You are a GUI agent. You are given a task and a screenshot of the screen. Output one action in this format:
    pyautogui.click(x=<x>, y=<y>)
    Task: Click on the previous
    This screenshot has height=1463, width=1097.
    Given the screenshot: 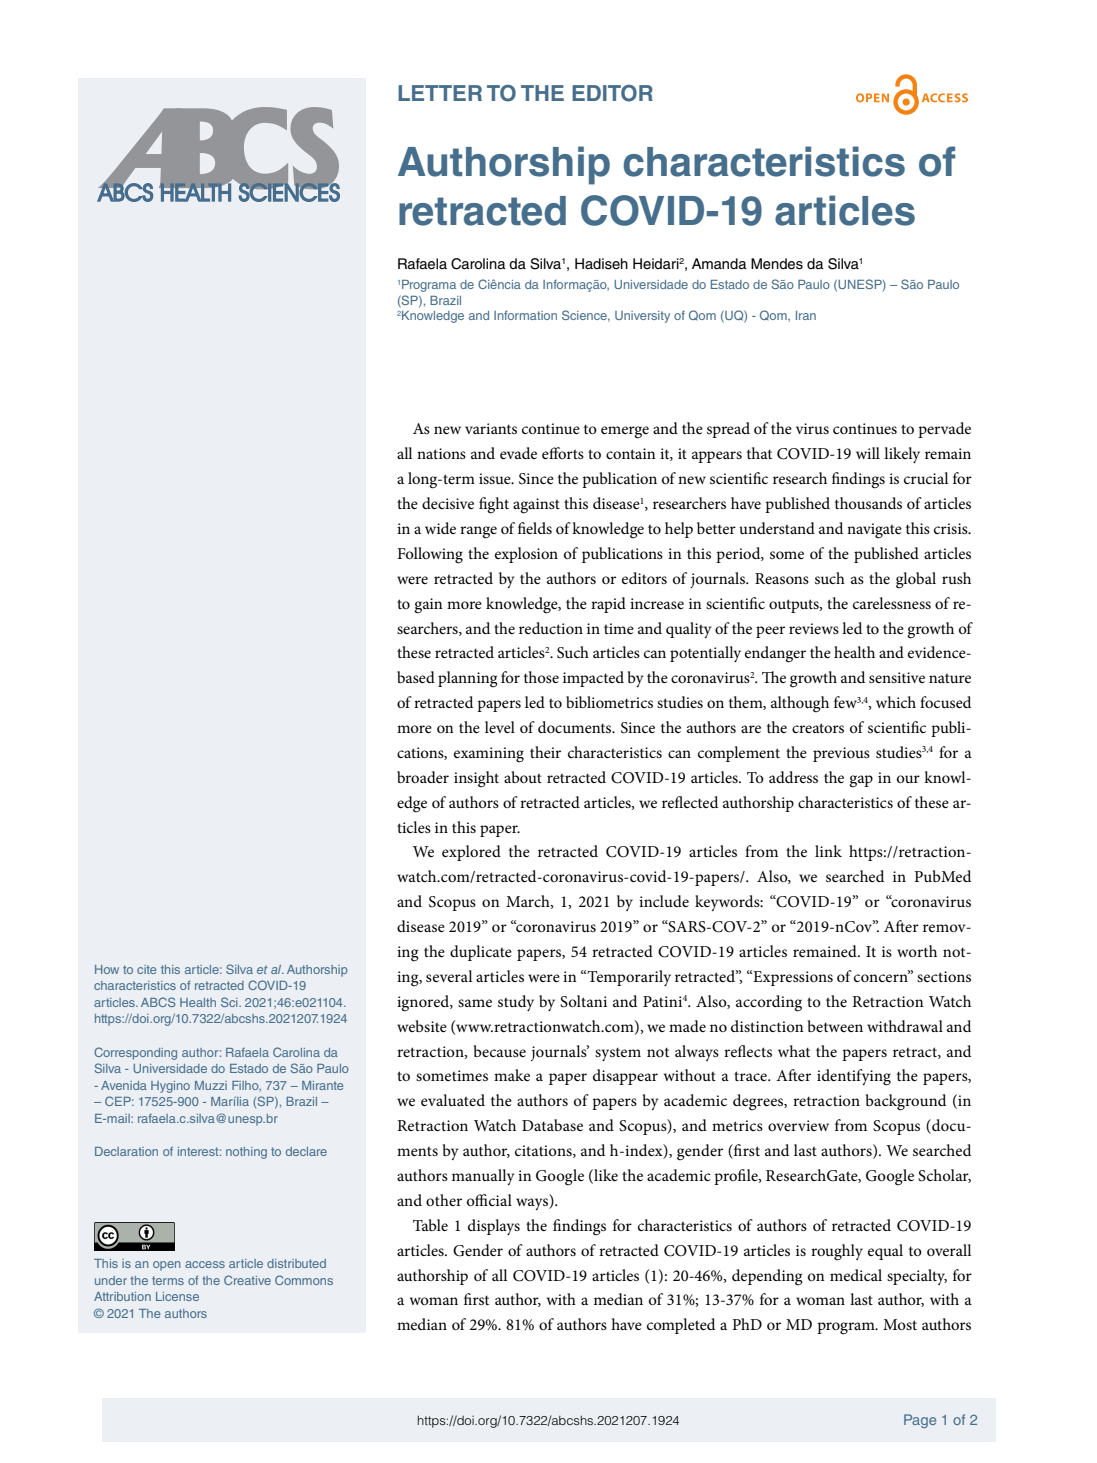 What is the action you would take?
    pyautogui.click(x=841, y=754)
